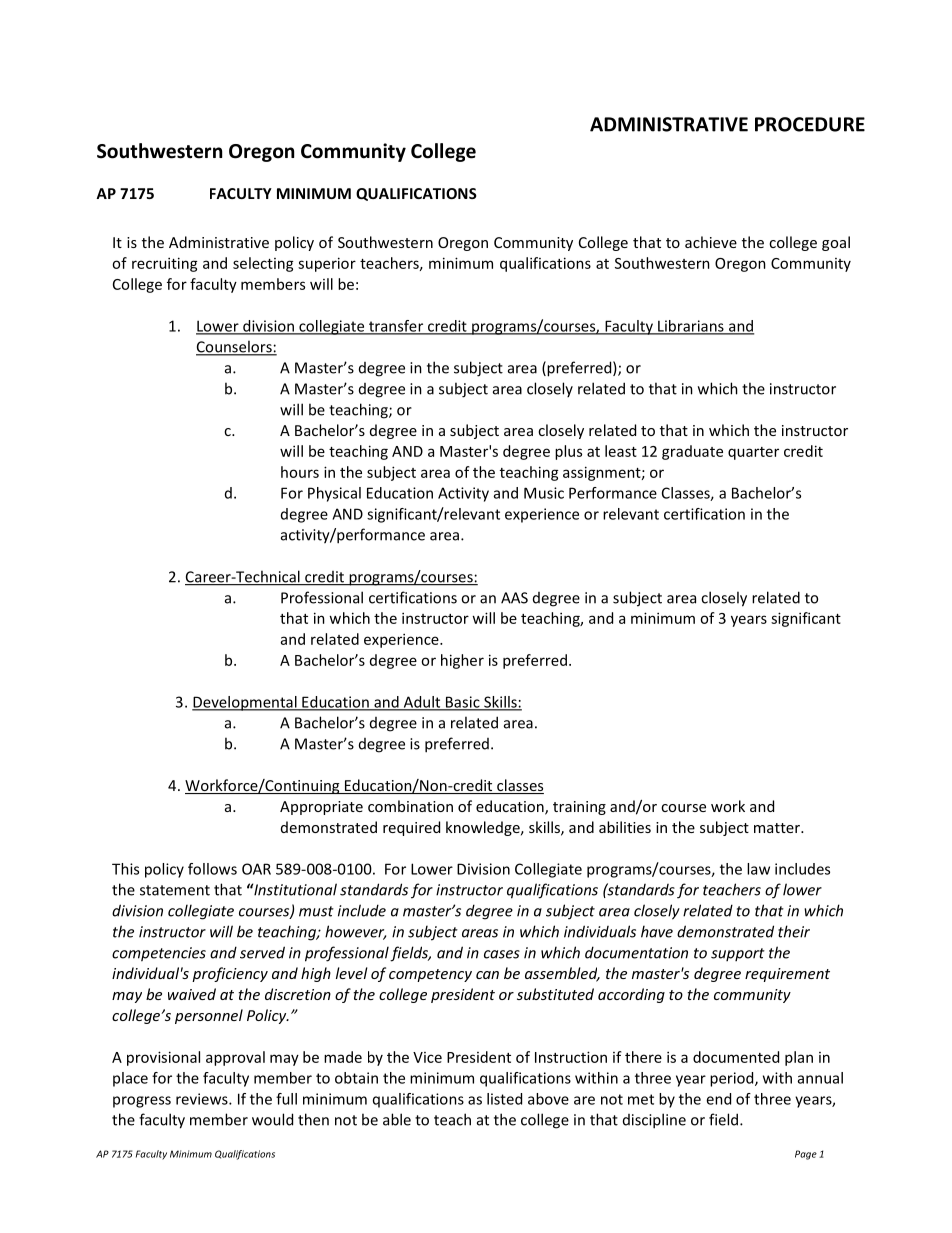 Image resolution: width=952 pixels, height=1233 pixels. I want to click on recruiting, so click(165, 264).
